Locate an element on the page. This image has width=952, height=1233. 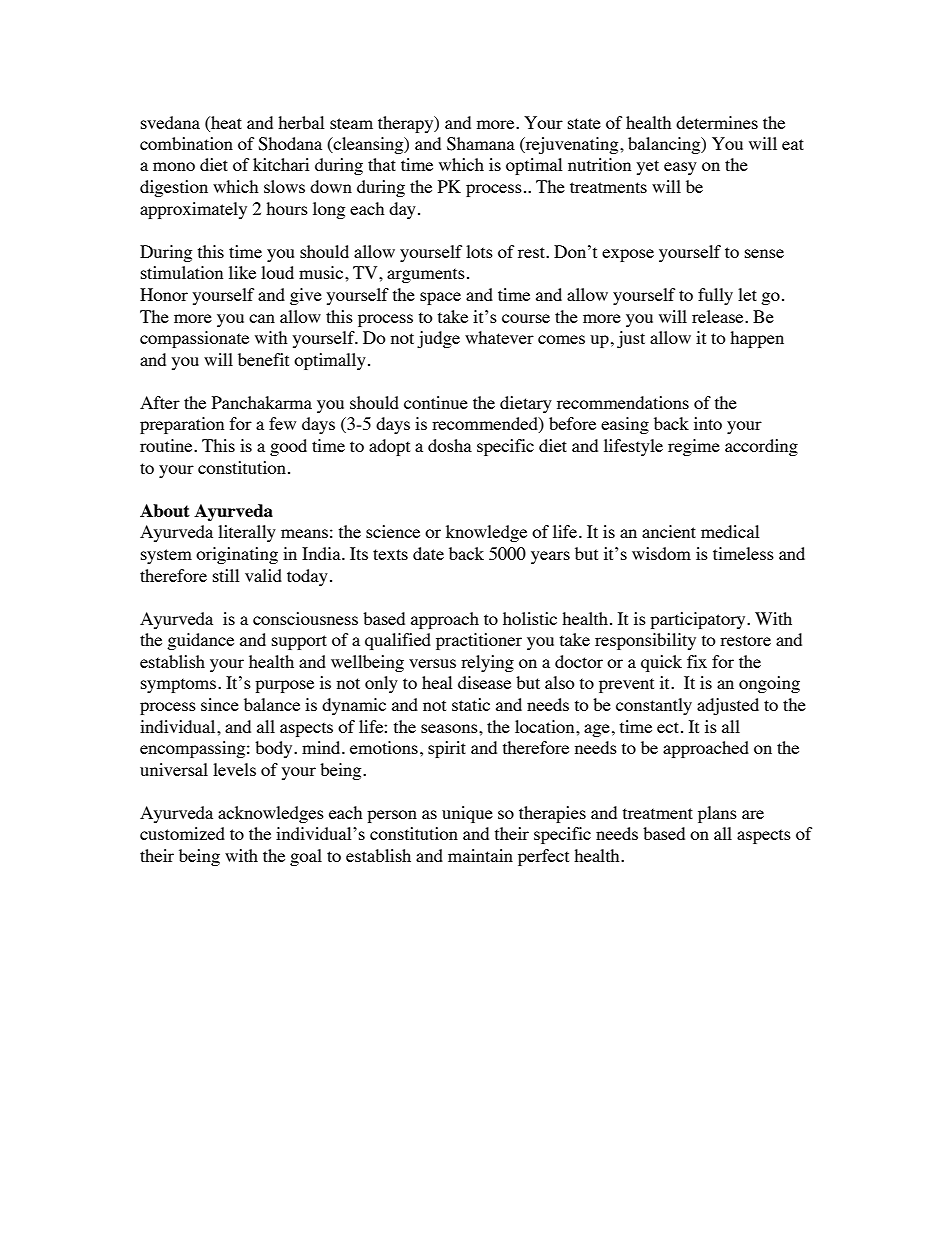
literally is located at coordinates (247, 533).
